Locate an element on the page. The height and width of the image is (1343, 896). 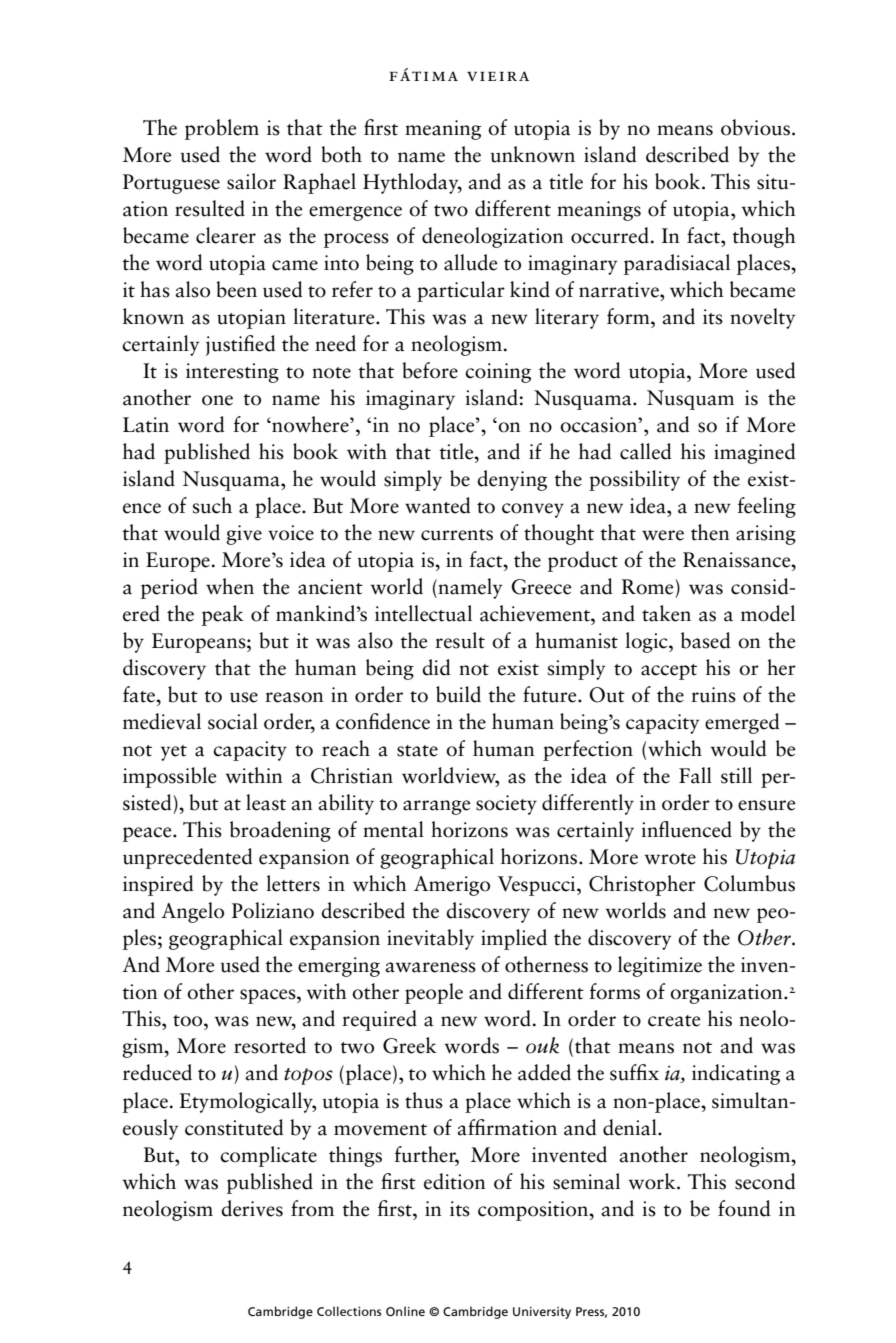
problem is located at coordinates (222, 129).
